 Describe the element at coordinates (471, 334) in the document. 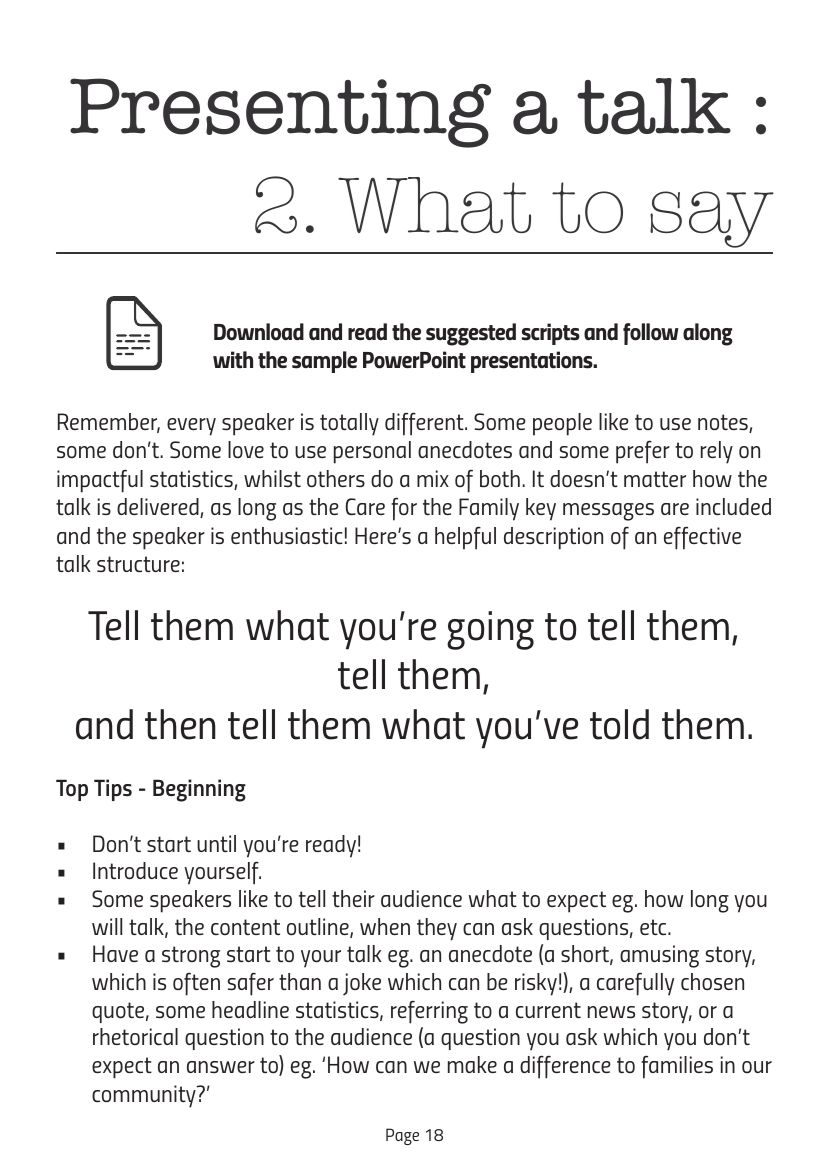

I see `suggested` at that location.
